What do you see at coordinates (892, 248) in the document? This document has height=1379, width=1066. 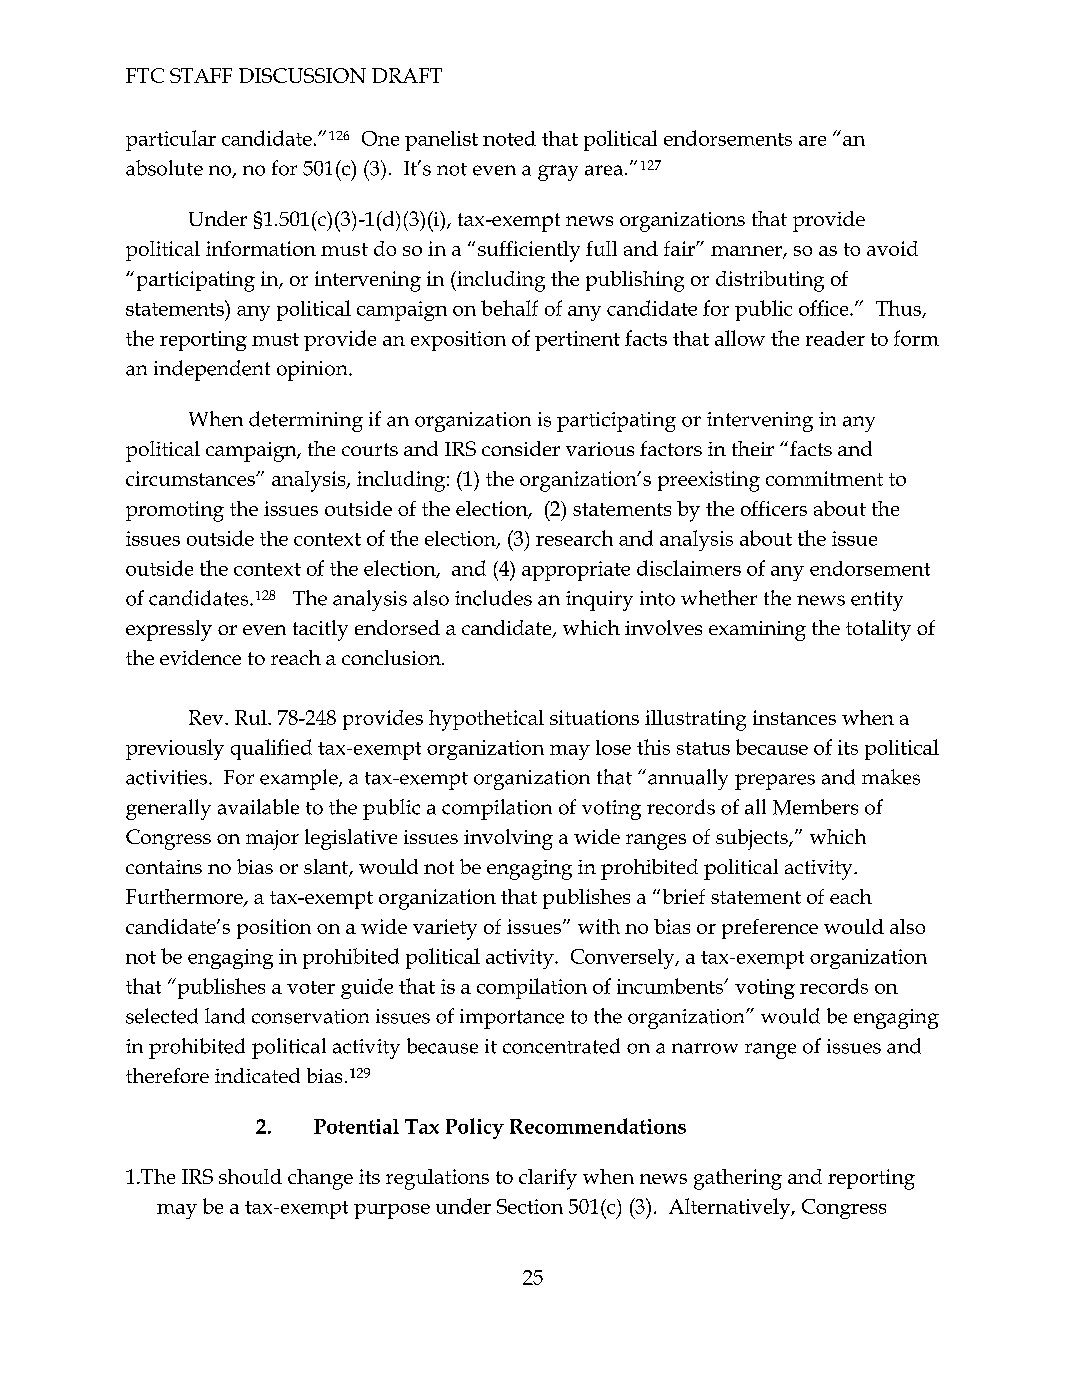 I see `avoid` at bounding box center [892, 248].
